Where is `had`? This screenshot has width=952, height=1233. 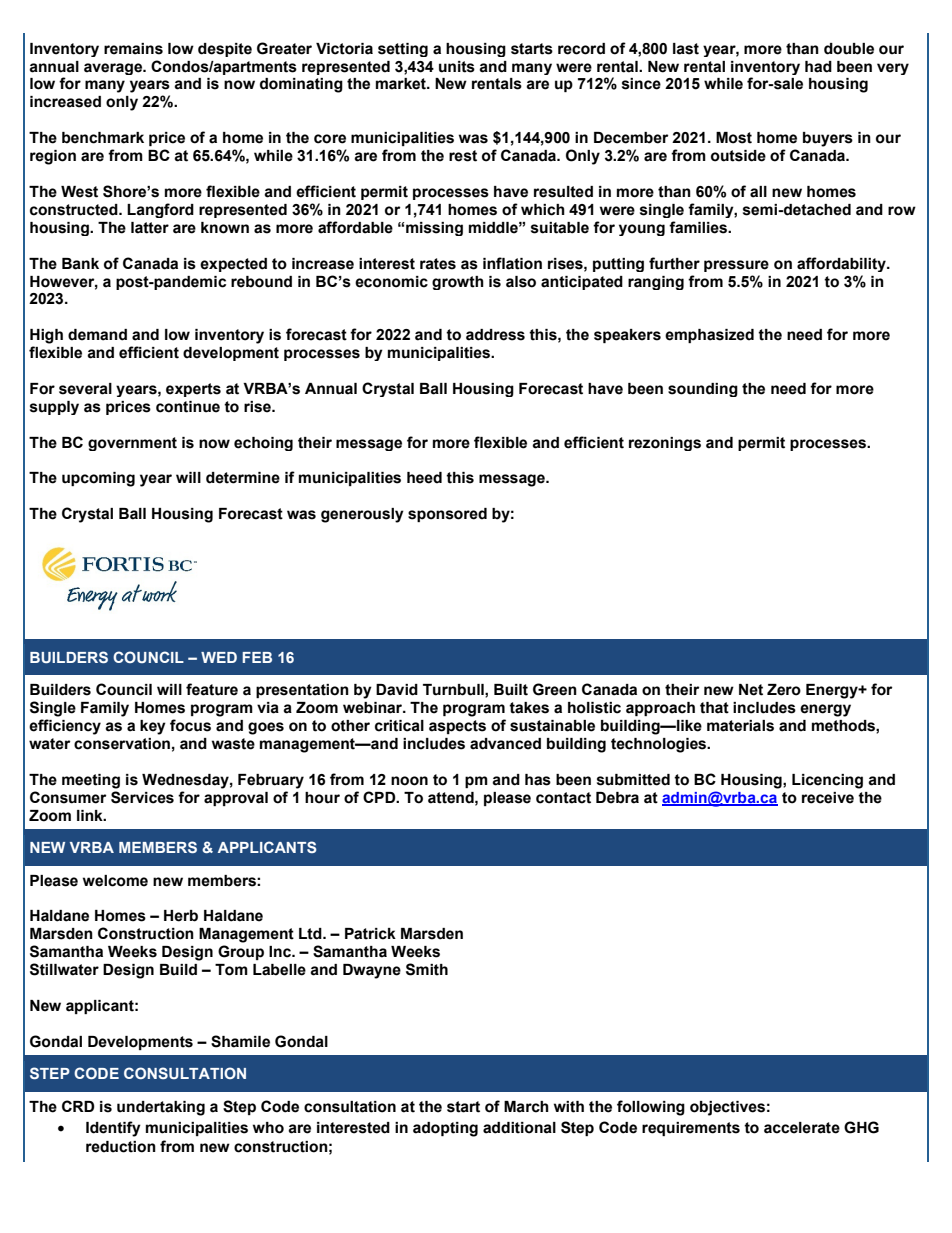 had is located at coordinates (818, 67).
